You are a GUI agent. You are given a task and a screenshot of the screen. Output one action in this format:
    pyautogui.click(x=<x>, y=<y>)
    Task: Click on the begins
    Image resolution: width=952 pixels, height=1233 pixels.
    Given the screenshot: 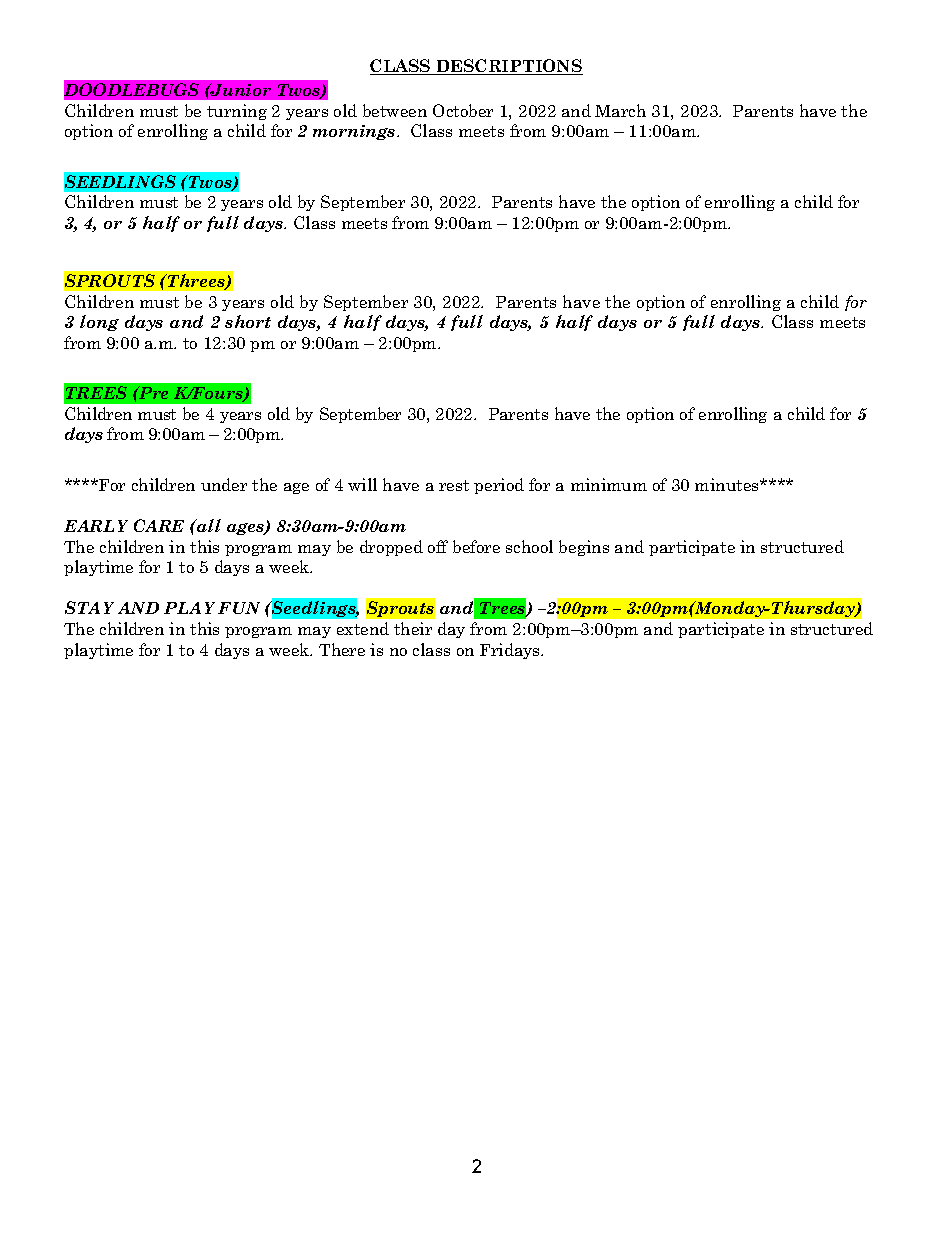 What is the action you would take?
    pyautogui.click(x=584, y=548)
